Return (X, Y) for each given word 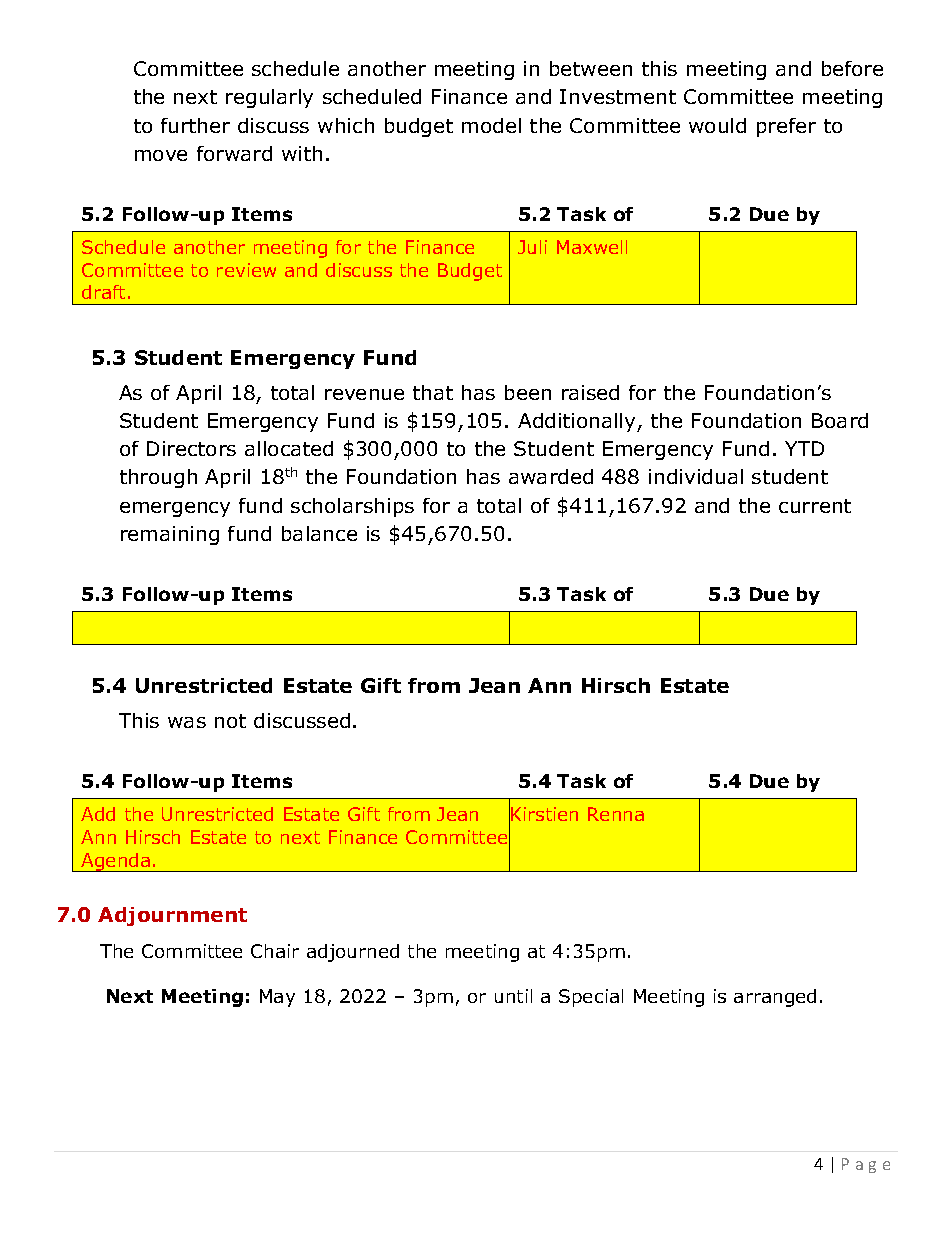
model (491, 125)
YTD (804, 448)
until (513, 996)
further (195, 125)
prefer (786, 127)
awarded (551, 476)
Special (591, 998)
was (187, 722)
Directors (191, 448)
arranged (775, 998)
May (277, 998)
